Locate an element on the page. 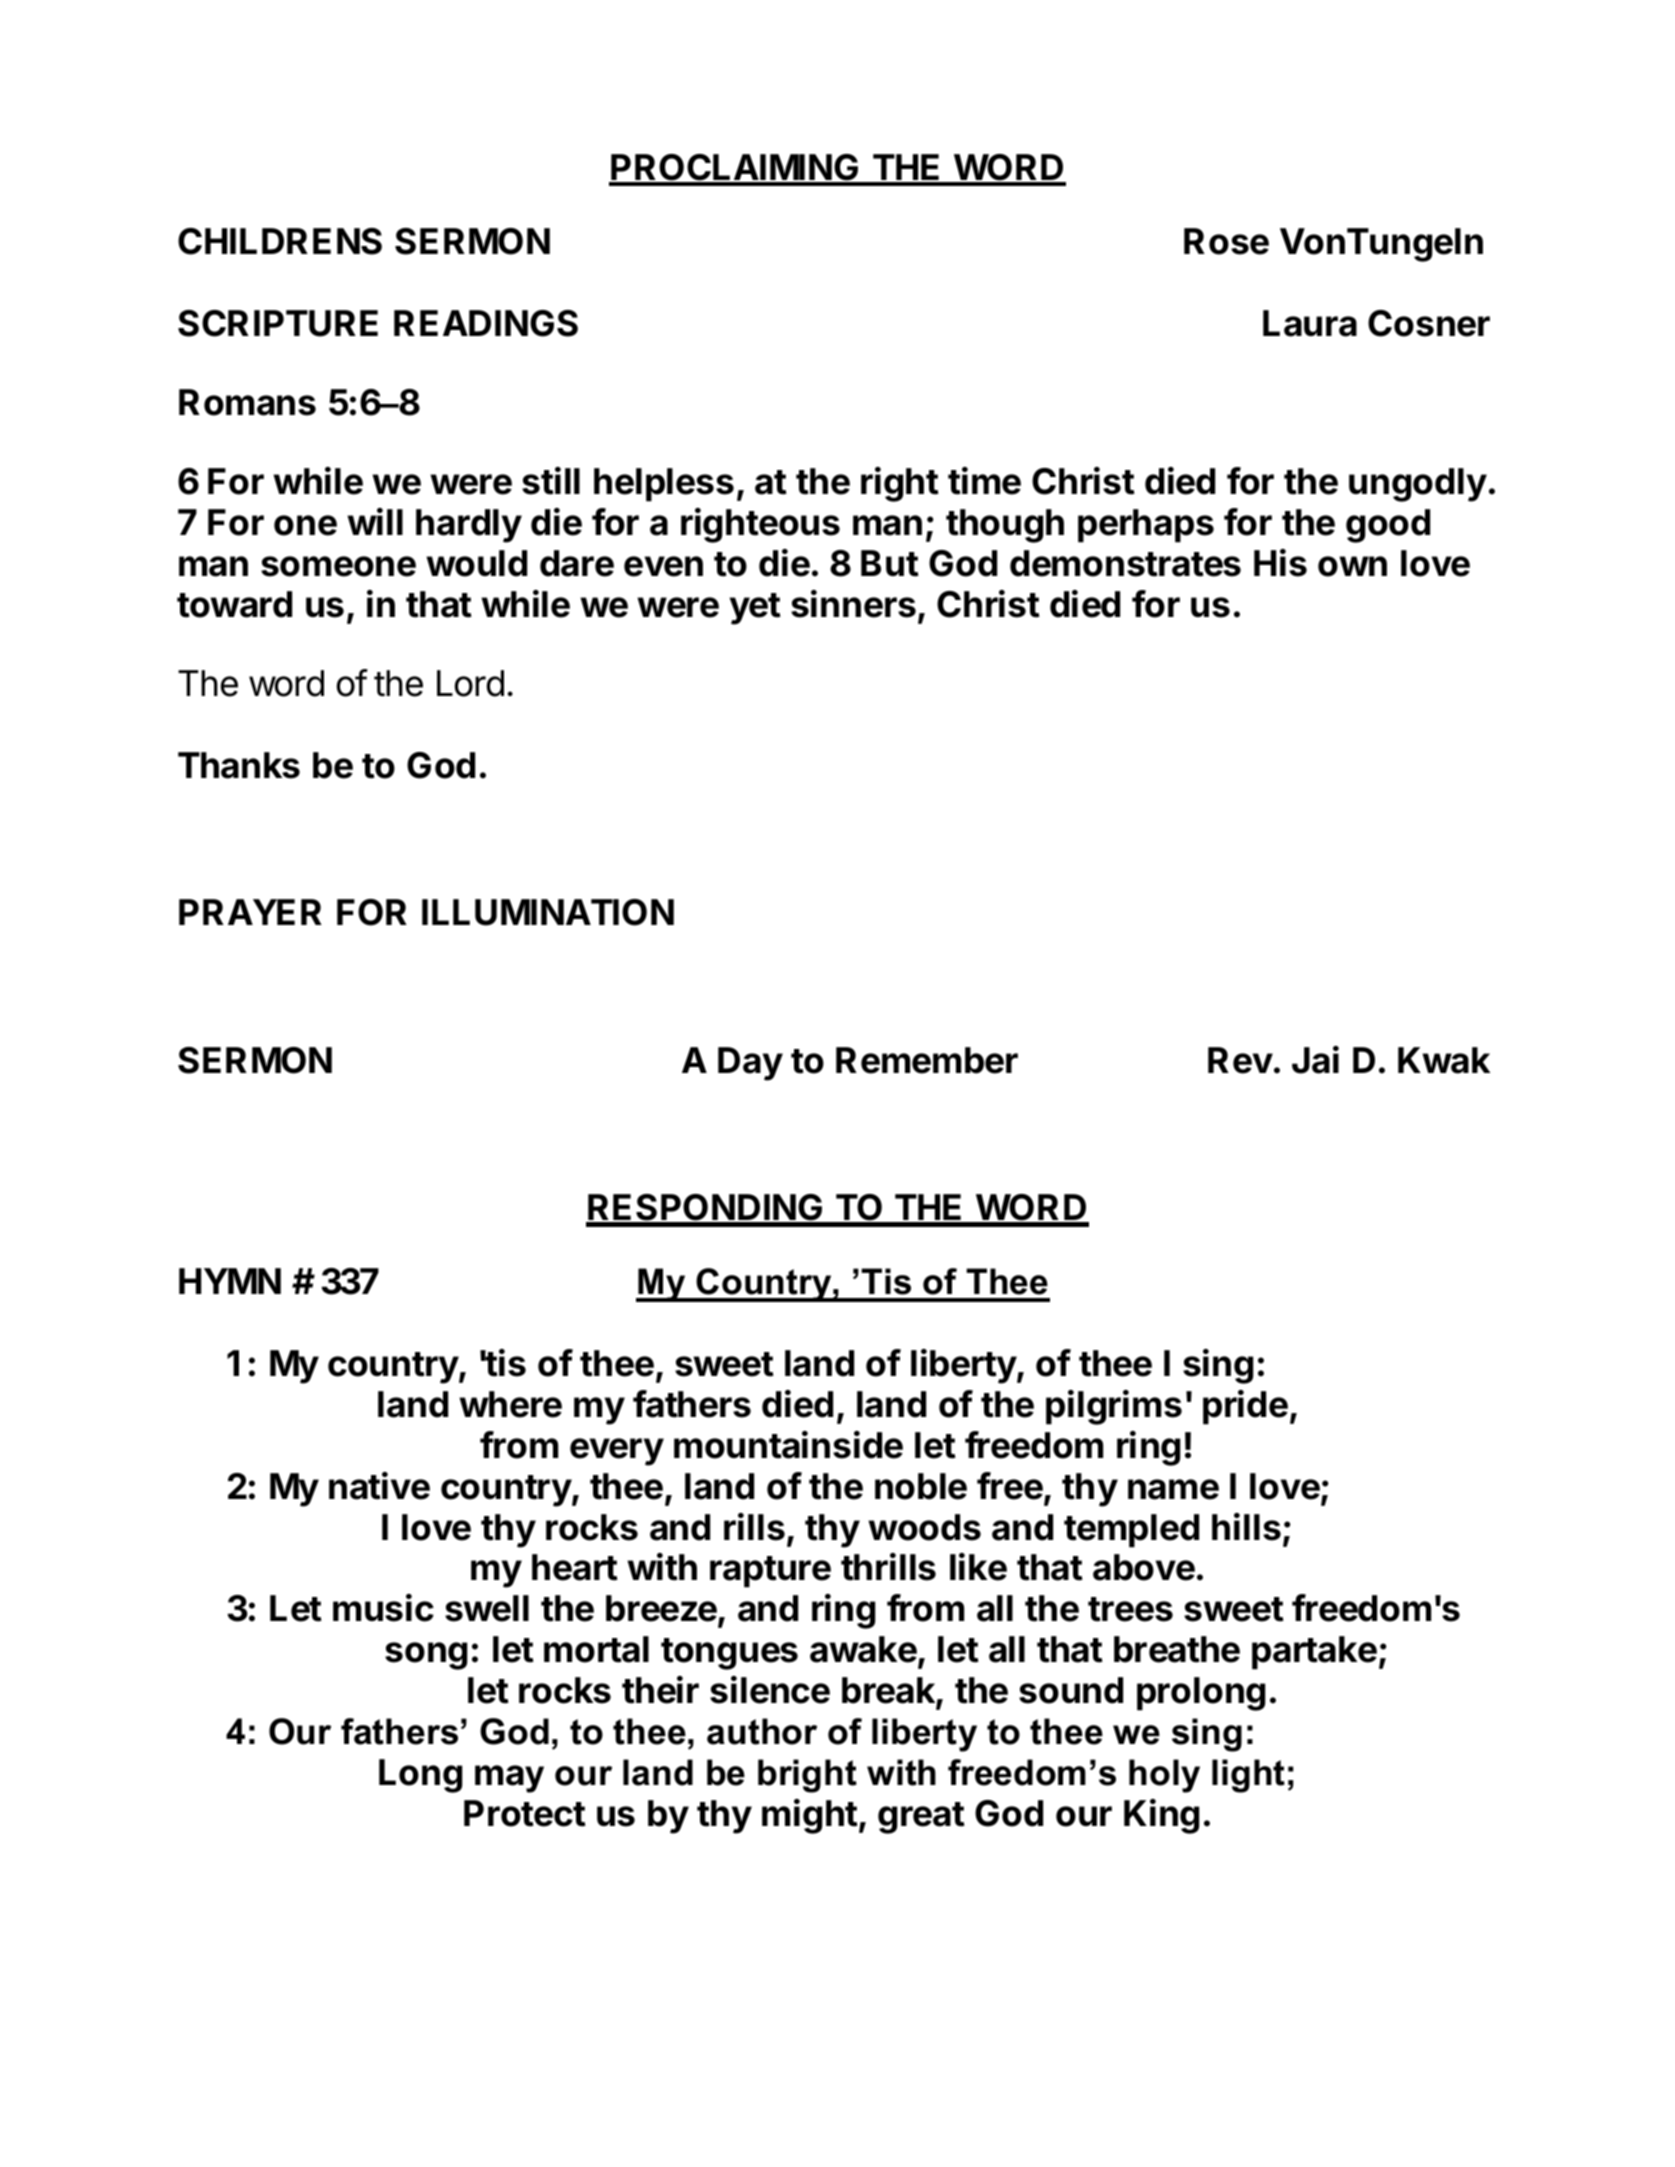 Image resolution: width=1675 pixels, height=2167 pixels. time is located at coordinates (984, 481).
